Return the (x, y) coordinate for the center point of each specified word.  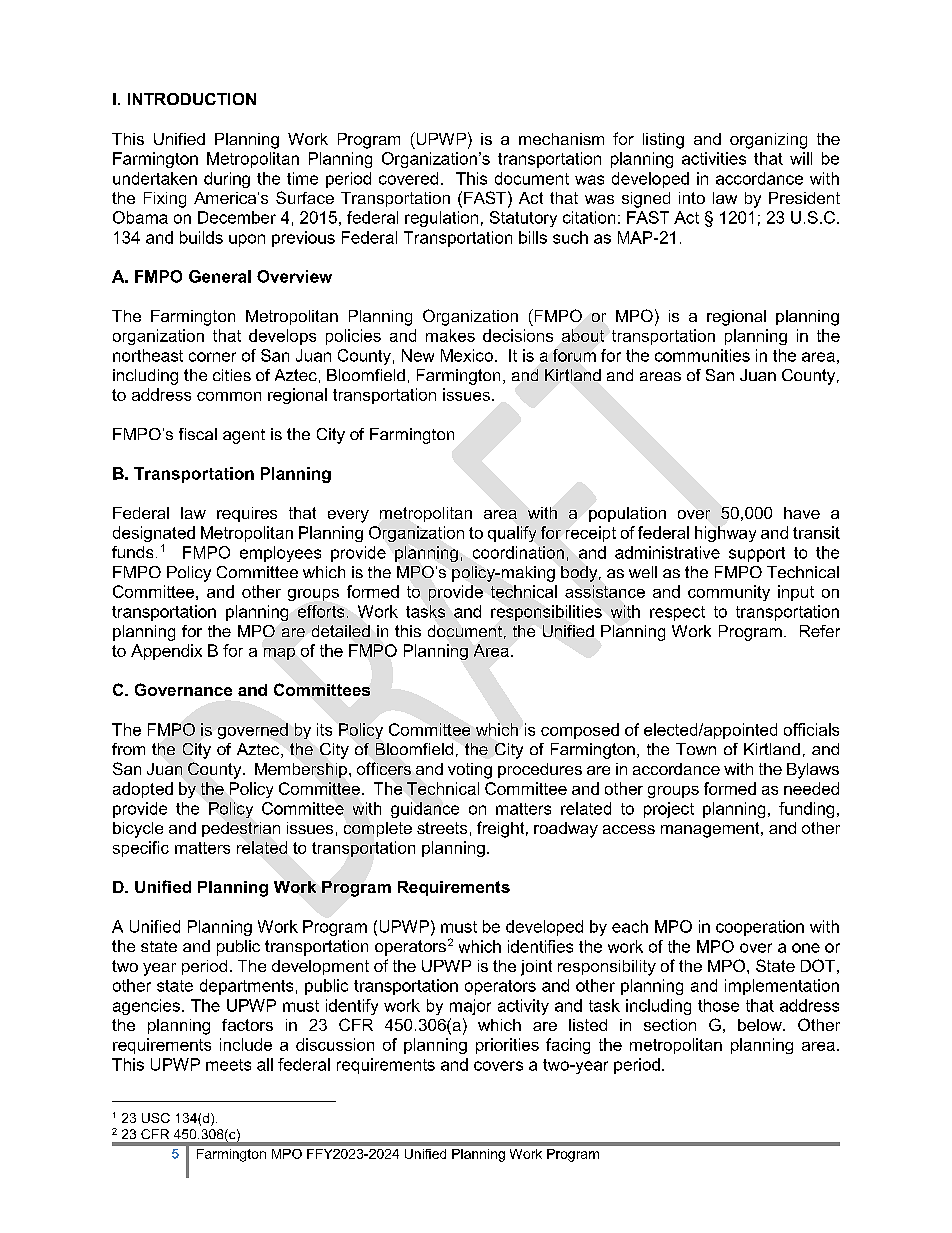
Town (696, 749)
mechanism (561, 139)
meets (228, 1065)
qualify (512, 534)
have (802, 513)
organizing (768, 141)
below (761, 1025)
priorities (507, 1046)
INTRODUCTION (192, 99)
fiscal (198, 434)
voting (470, 771)
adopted (143, 790)
